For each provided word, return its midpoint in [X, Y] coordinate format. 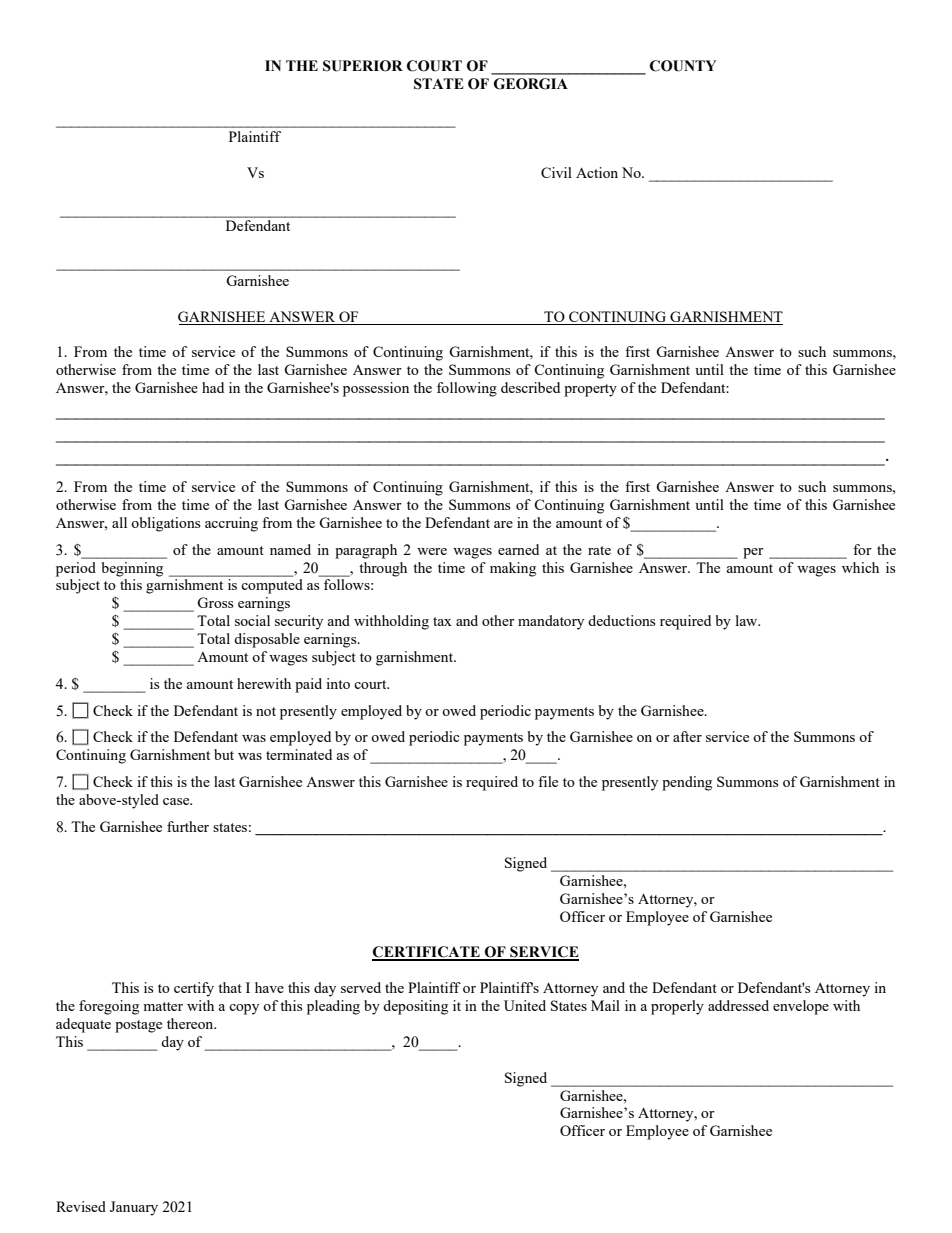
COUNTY [683, 66]
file [548, 781]
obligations [165, 524]
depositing [415, 1007]
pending [687, 783]
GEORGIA [531, 84]
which [860, 567]
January [134, 1208]
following [467, 389]
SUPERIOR [363, 66]
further [188, 826]
